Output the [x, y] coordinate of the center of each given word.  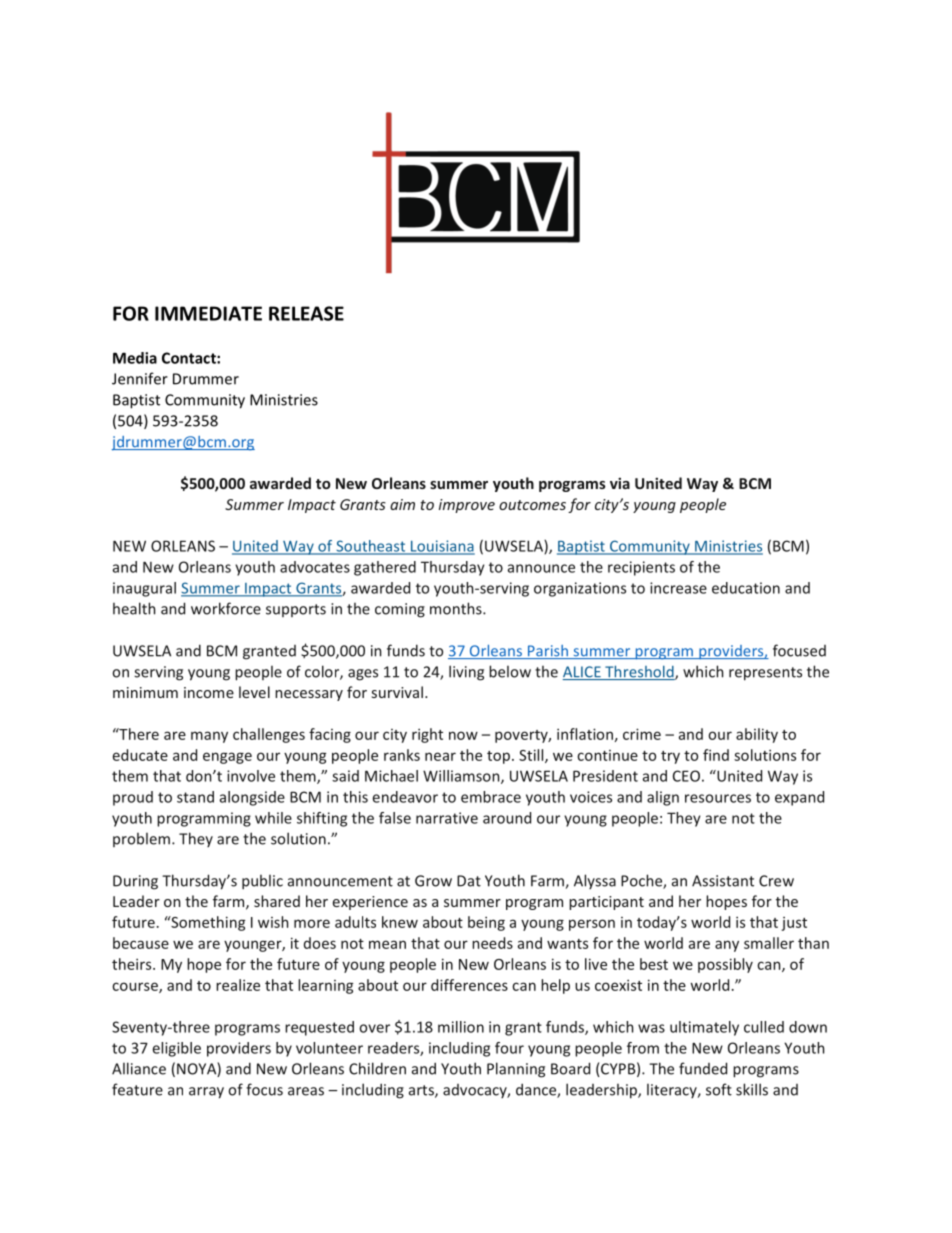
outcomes [532, 505]
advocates [315, 567]
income [209, 692]
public [262, 882]
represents [765, 674]
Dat [469, 881]
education [746, 588]
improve [467, 506]
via [620, 483]
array [206, 1093]
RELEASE [306, 313]
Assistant [723, 881]
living [466, 673]
